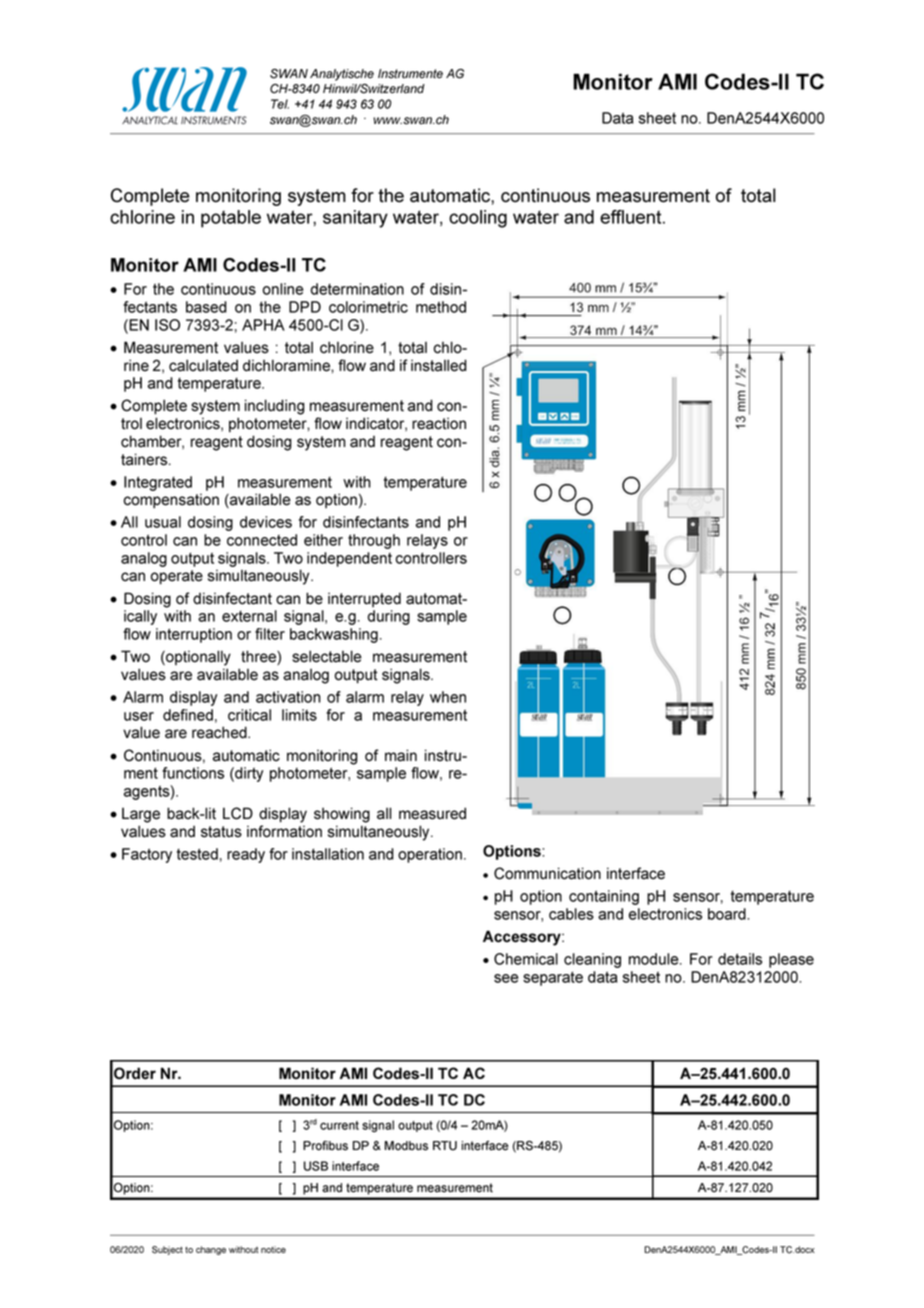 The height and width of the screenshot is (1308, 924). Describe the element at coordinates (728, 914) in the screenshot. I see `board` at that location.
